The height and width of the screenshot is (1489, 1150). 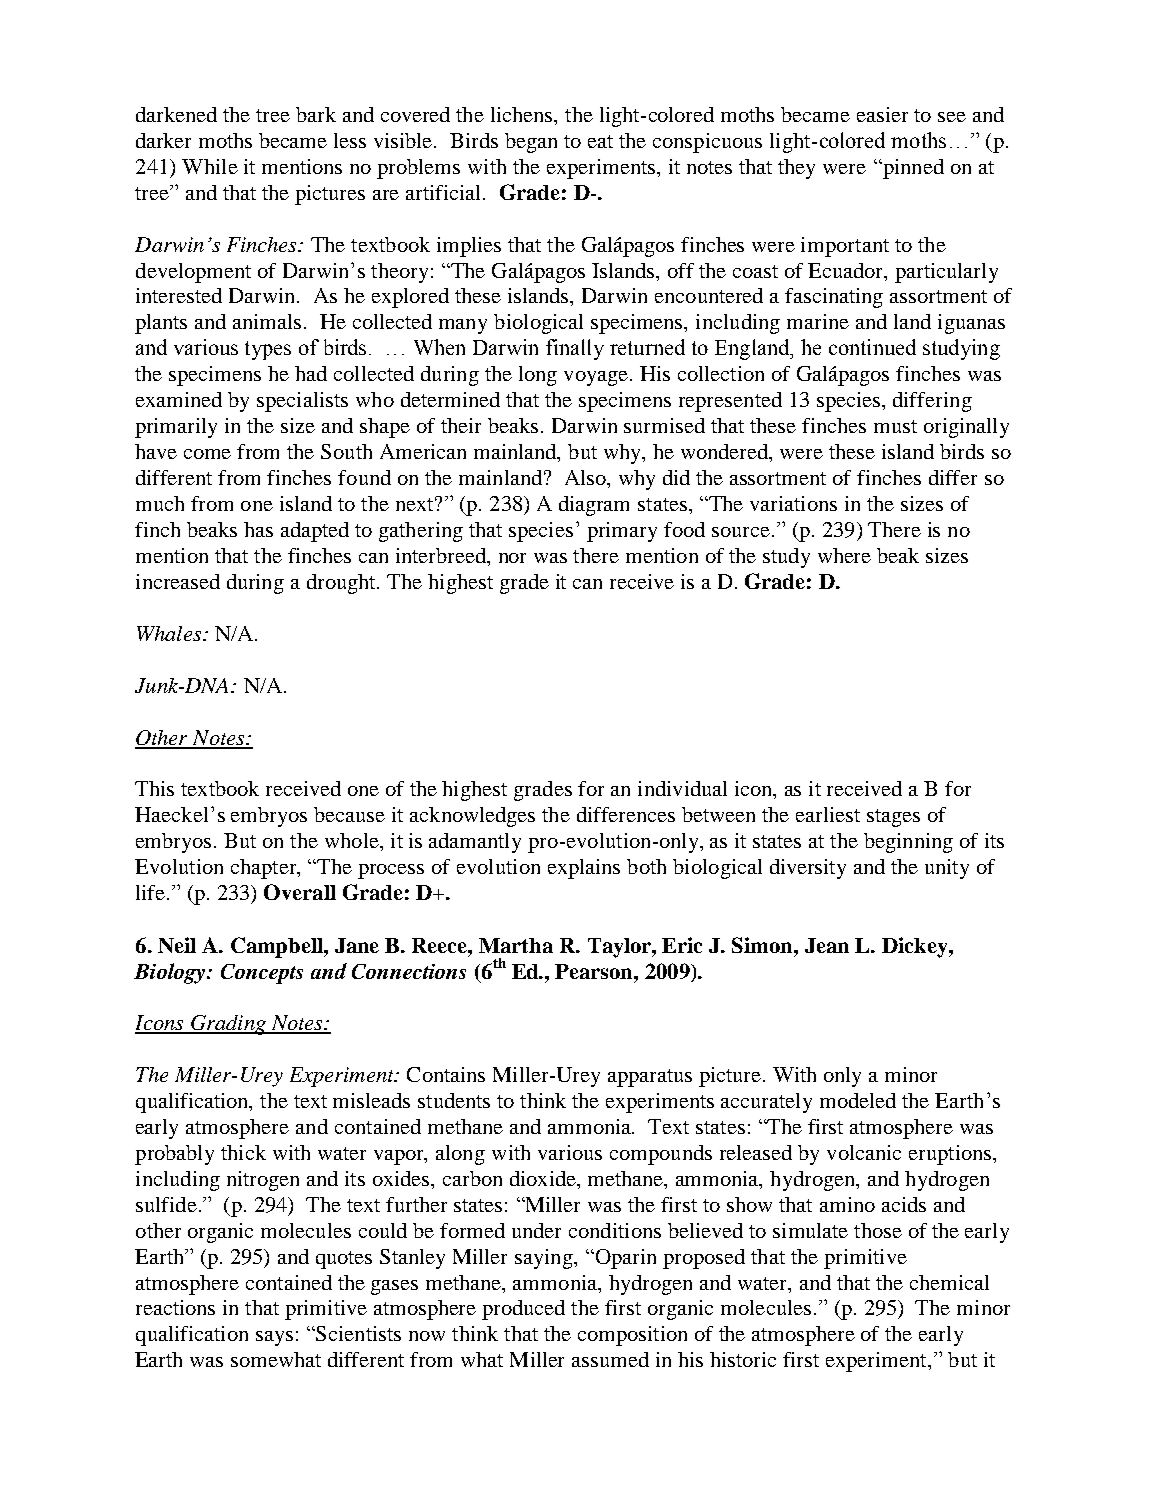 I want to click on stages, so click(x=893, y=818).
